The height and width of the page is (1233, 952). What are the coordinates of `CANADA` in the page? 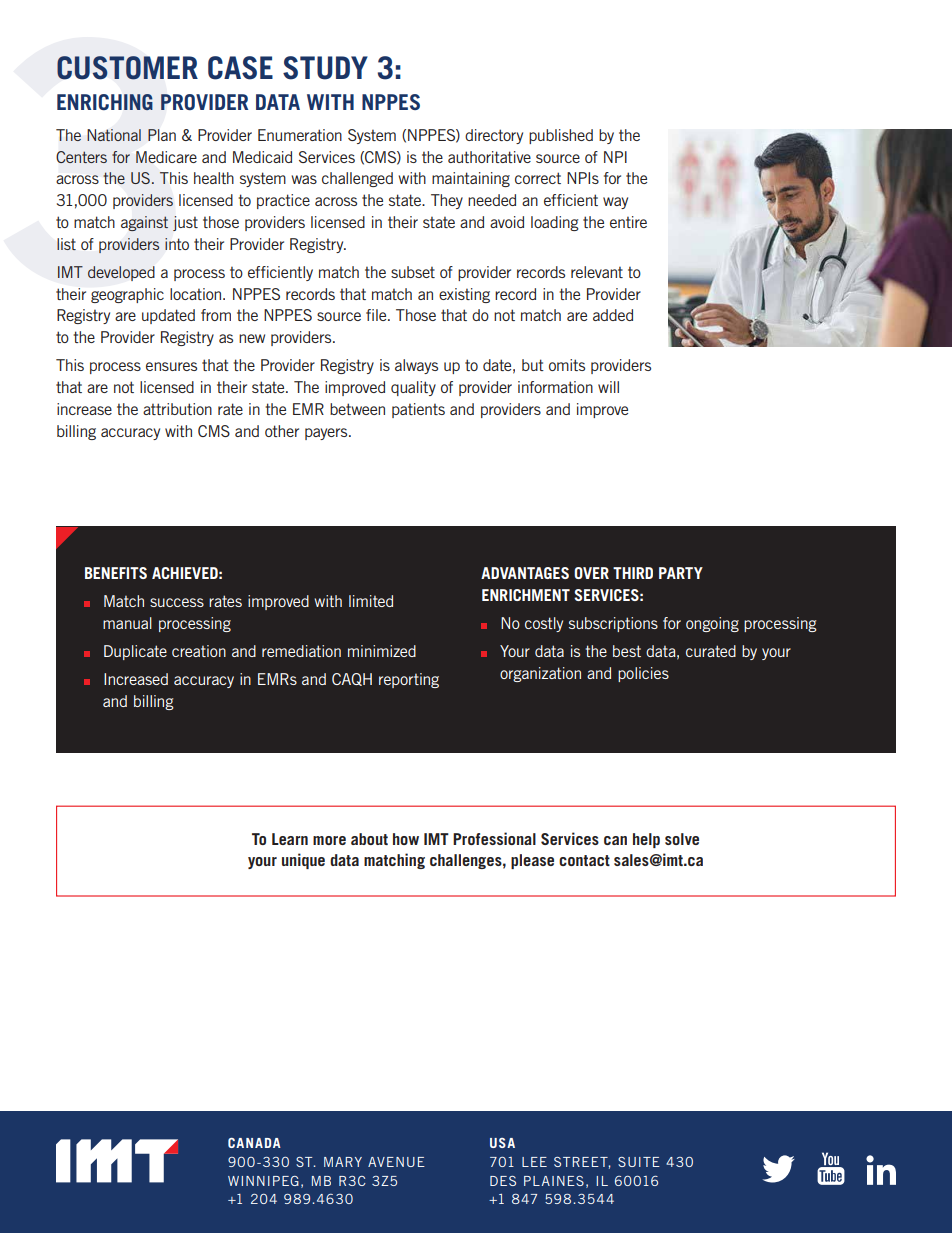 It's located at (254, 1143).
